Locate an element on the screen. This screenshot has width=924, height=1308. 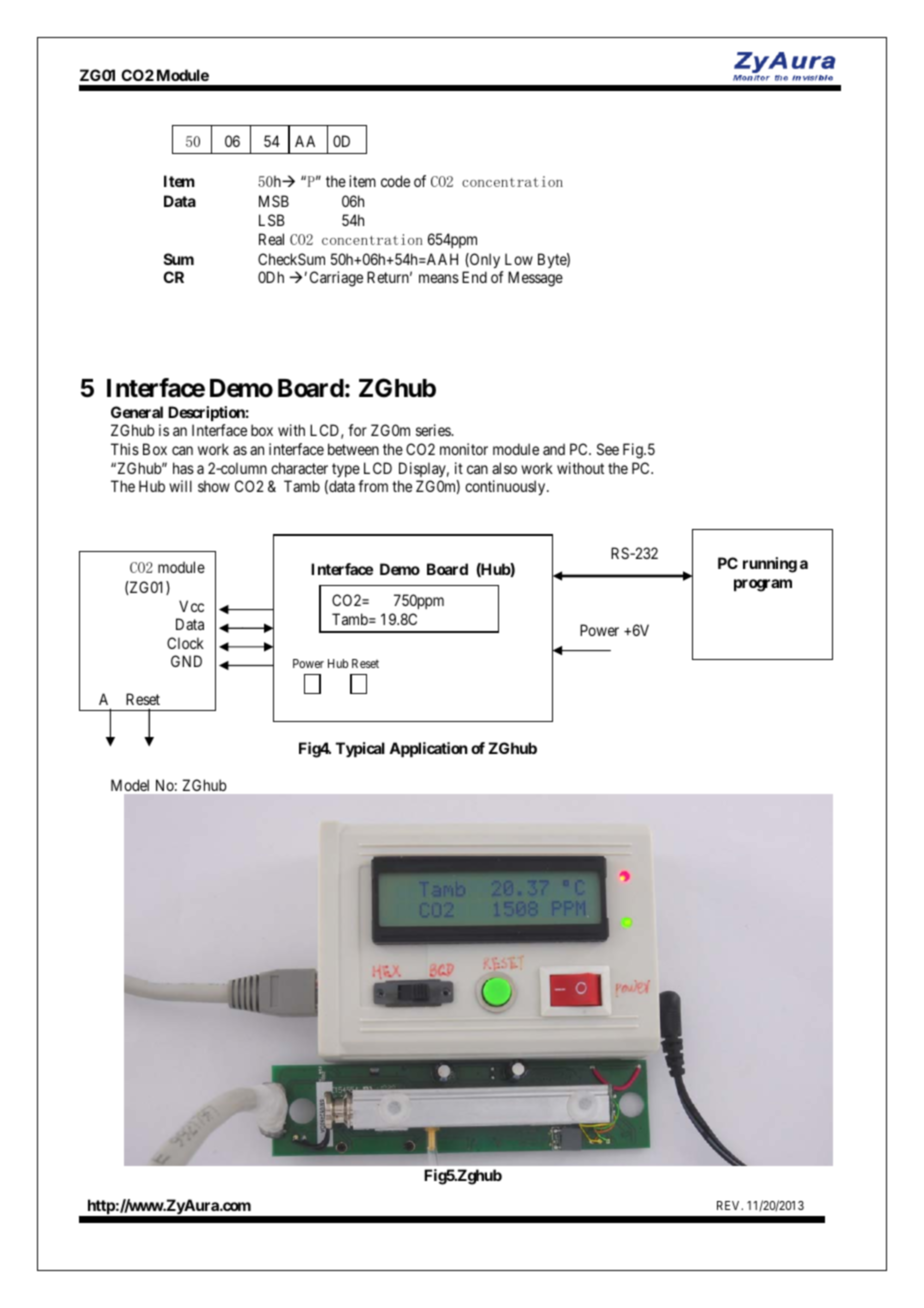
Typical is located at coordinates (360, 749).
